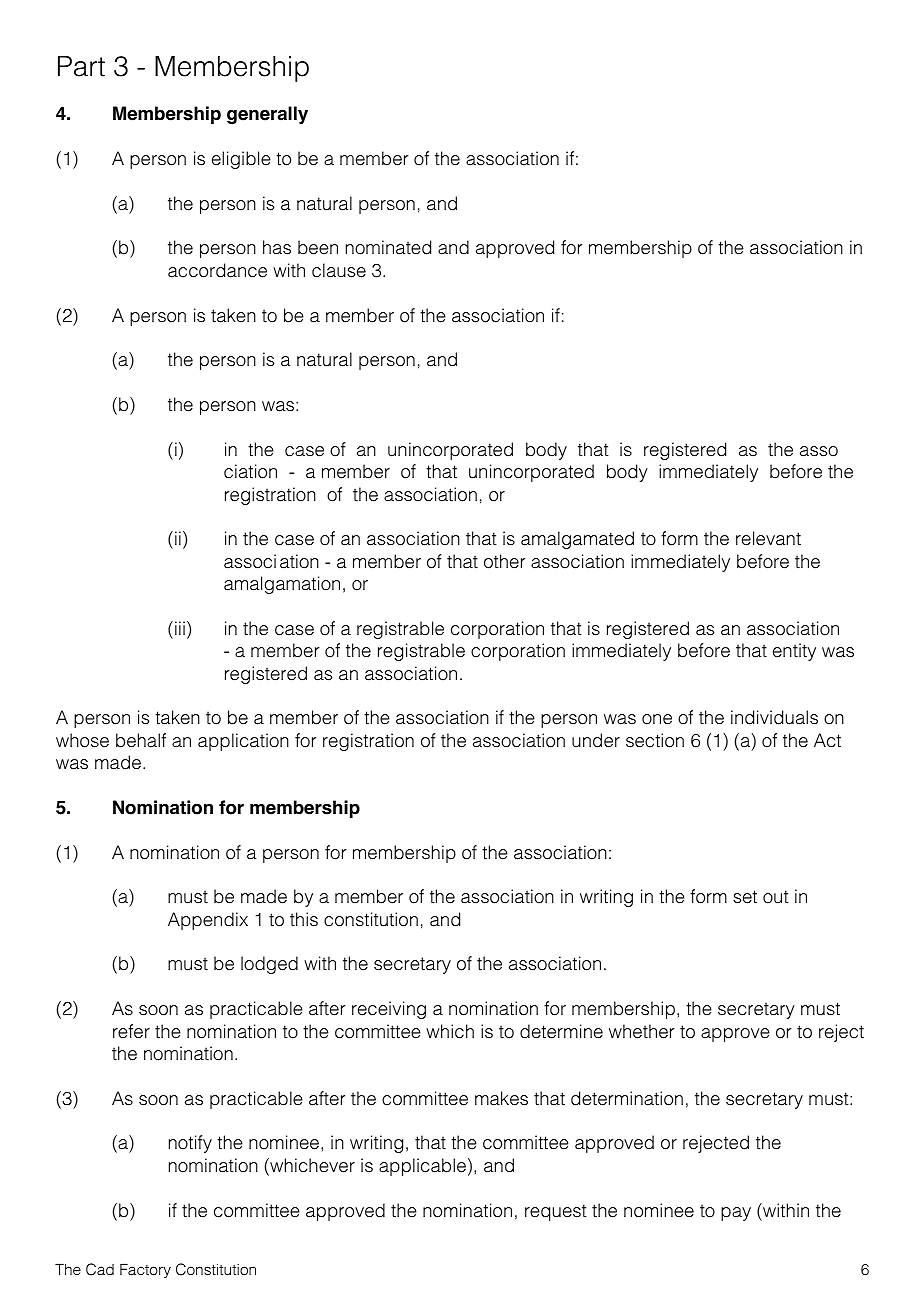 This screenshot has width=924, height=1308. Describe the element at coordinates (577, 540) in the screenshot. I see `amalgamated` at that location.
